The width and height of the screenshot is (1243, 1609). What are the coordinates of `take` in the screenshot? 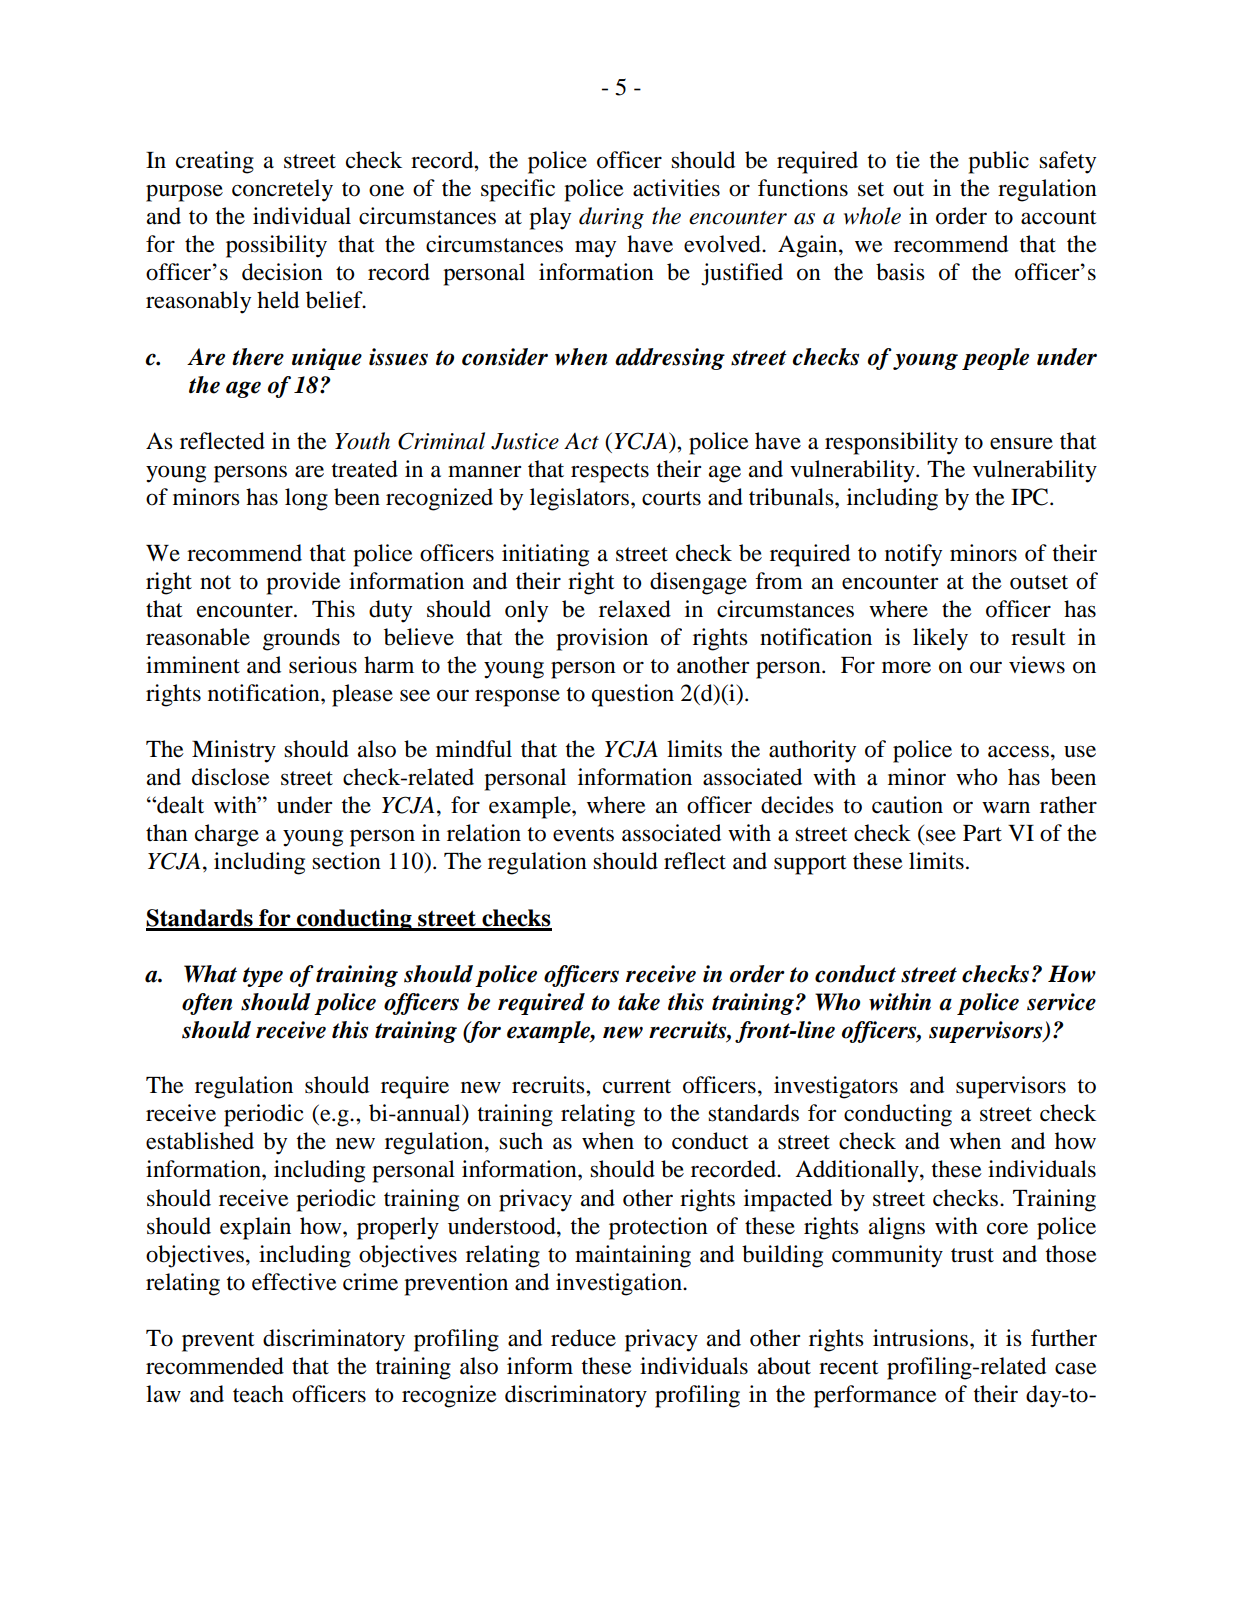 It's located at (639, 1002).
